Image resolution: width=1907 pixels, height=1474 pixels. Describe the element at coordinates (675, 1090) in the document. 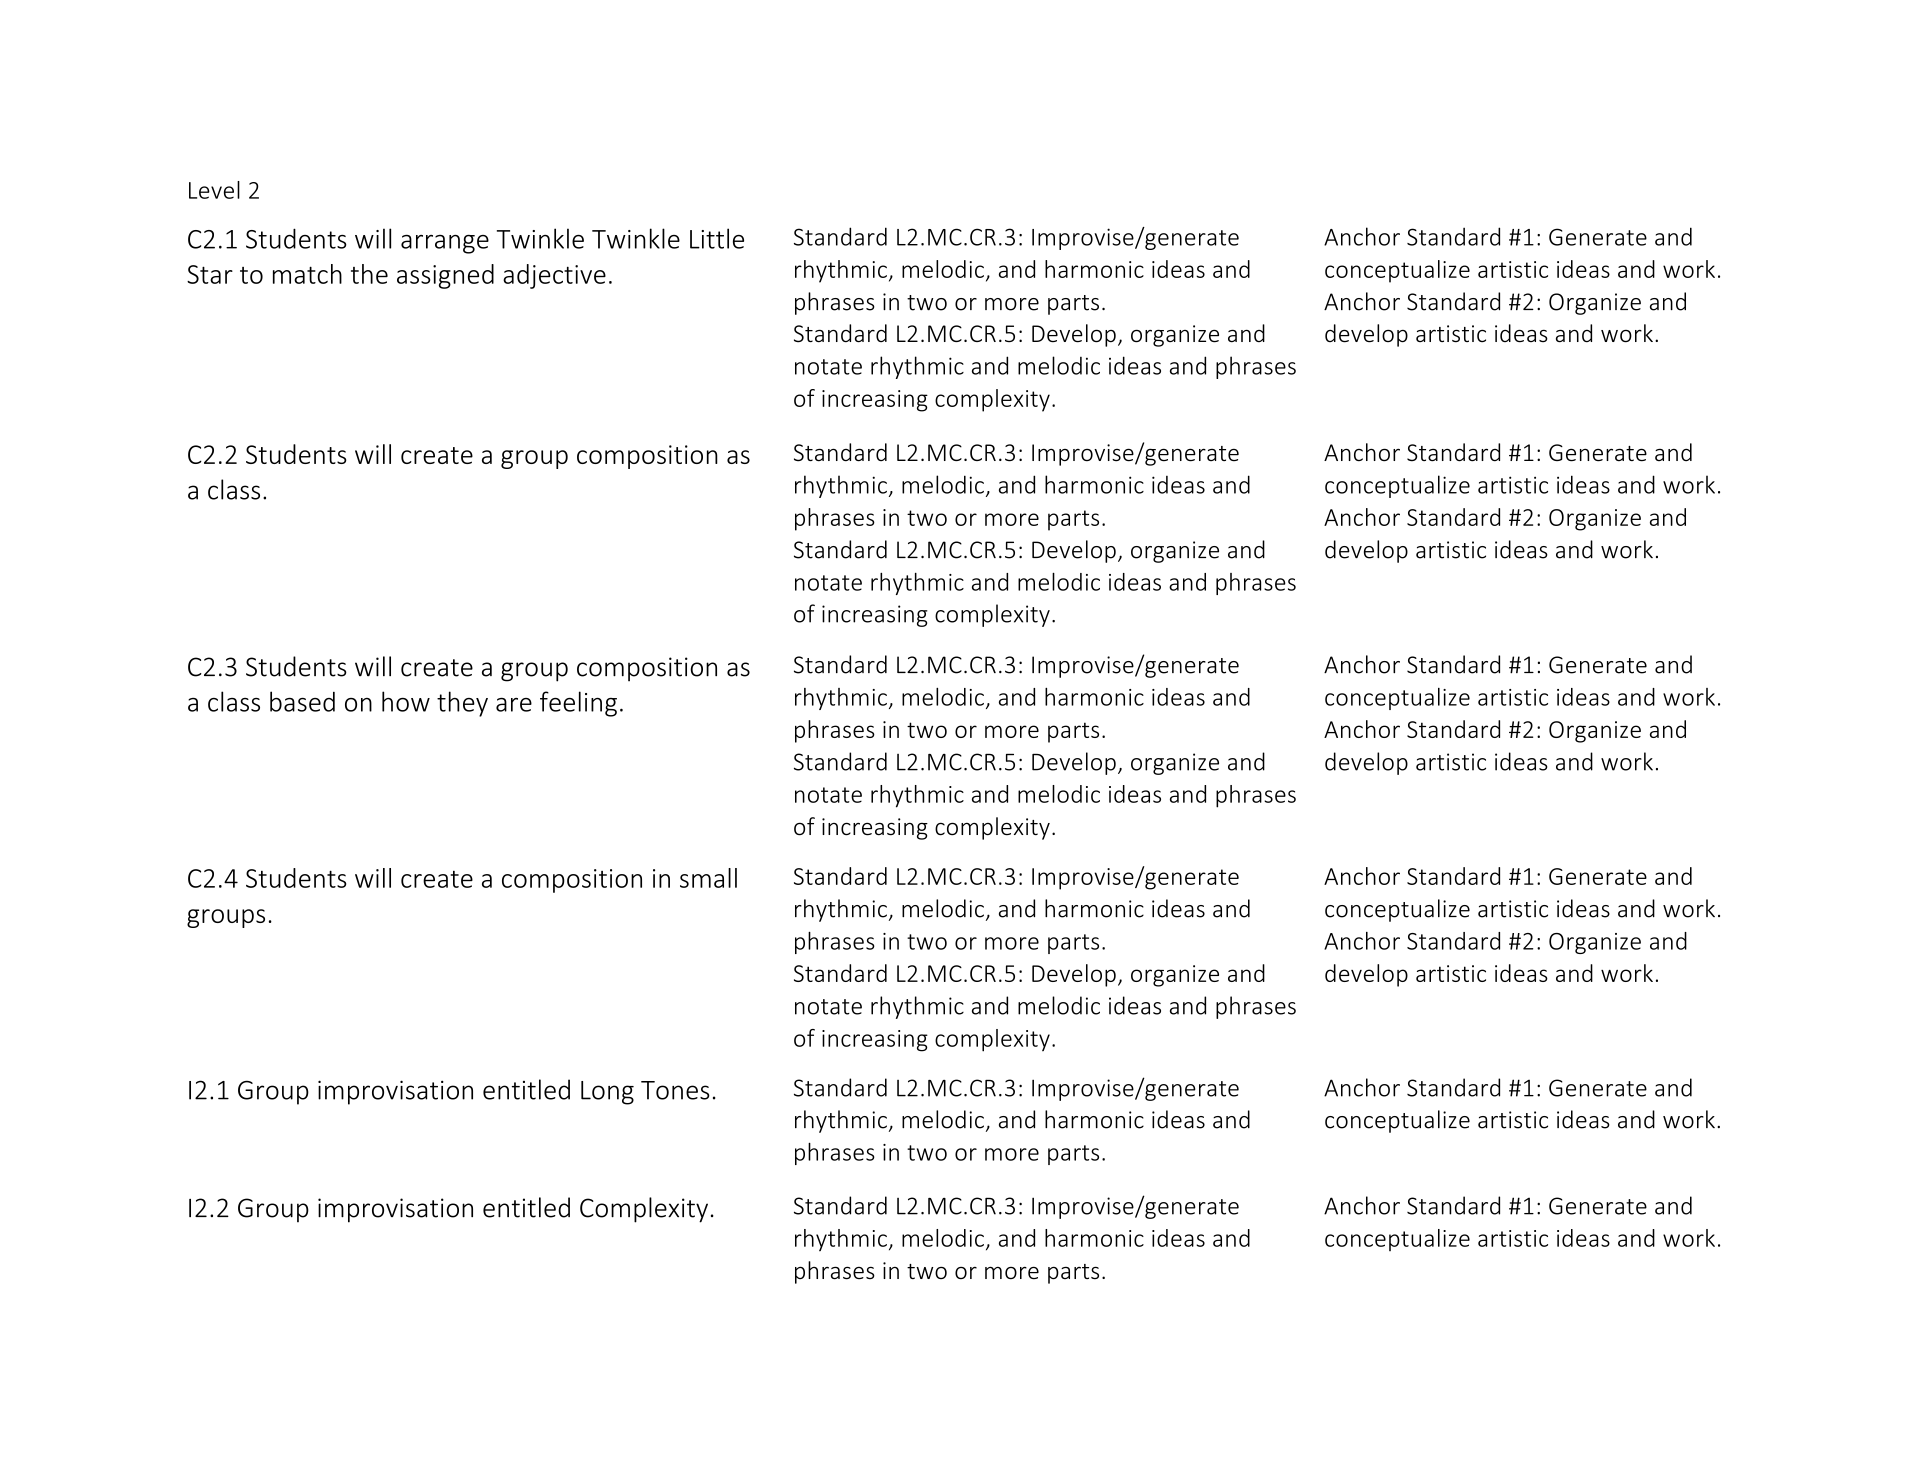

I see `Tones` at that location.
